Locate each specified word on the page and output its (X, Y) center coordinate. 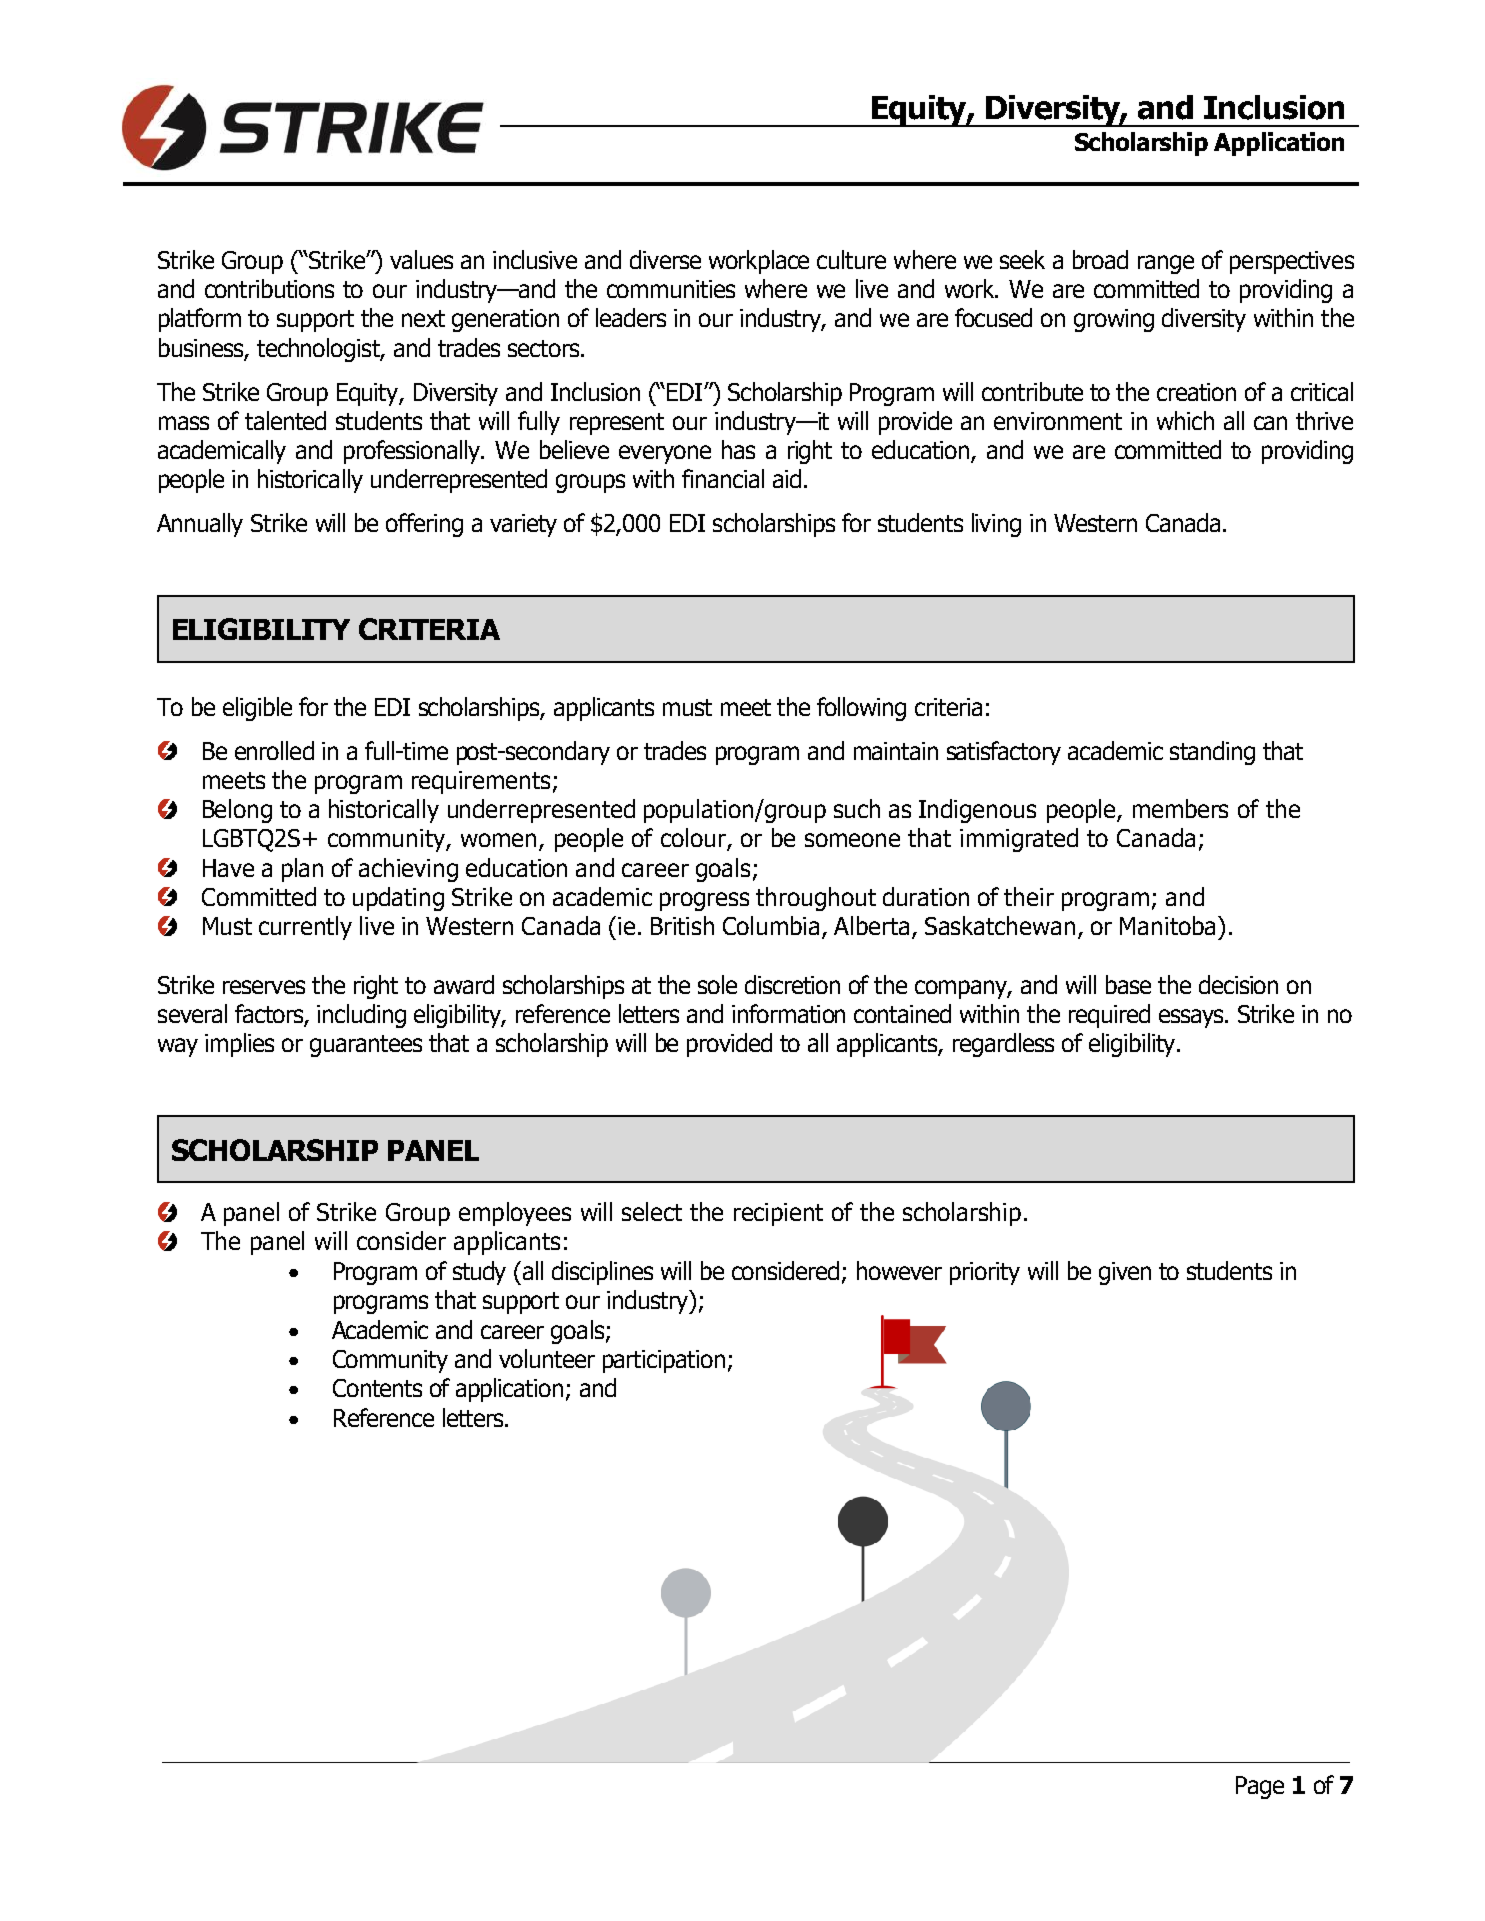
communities (671, 289)
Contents (377, 1388)
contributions (269, 288)
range (1166, 264)
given (1125, 1273)
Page (1260, 1787)
